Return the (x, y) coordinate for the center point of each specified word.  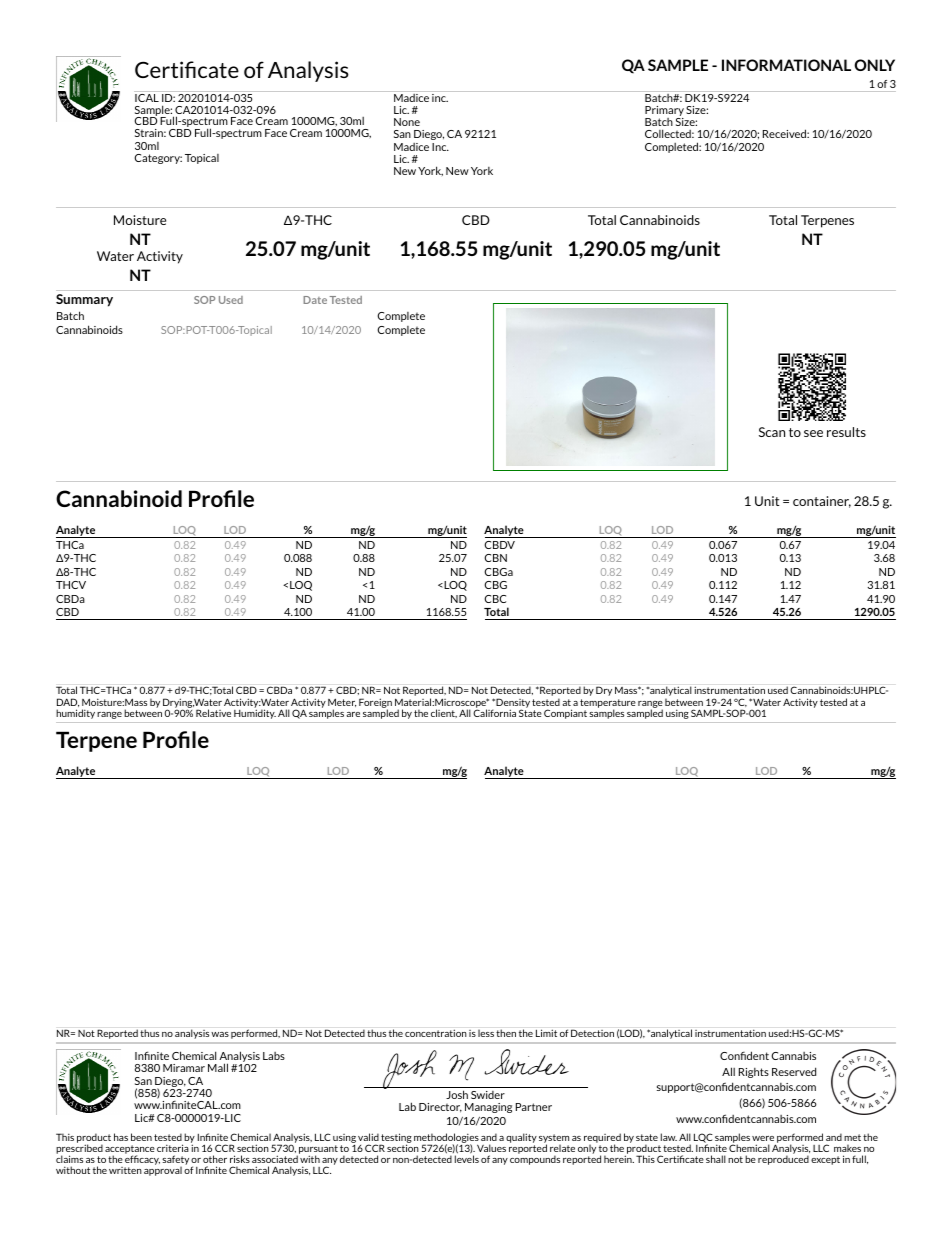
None (407, 122)
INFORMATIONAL (786, 65)
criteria (173, 1148)
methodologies (446, 1139)
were (763, 1138)
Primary (664, 112)
